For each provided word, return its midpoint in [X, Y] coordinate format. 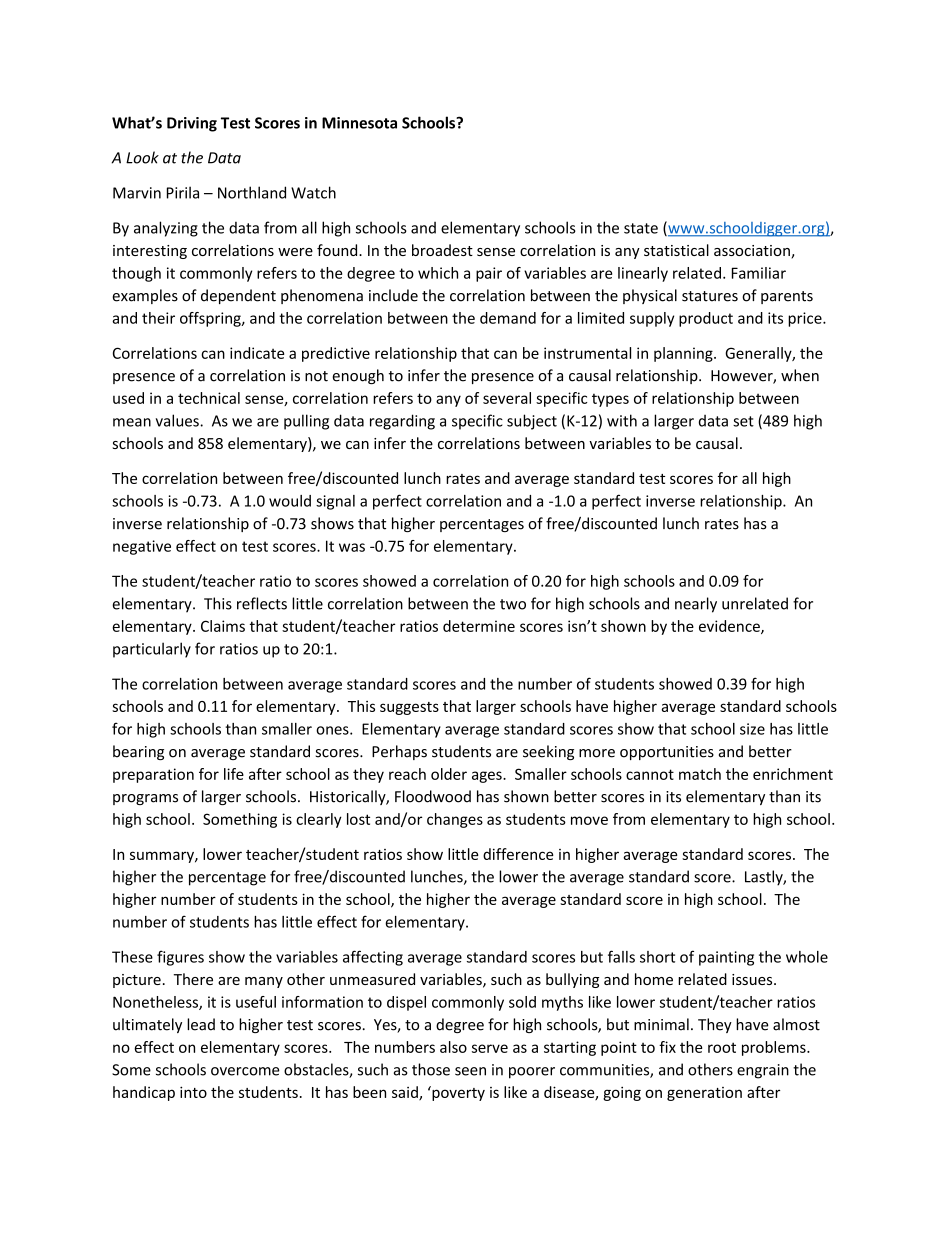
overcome [245, 1071]
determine [479, 626]
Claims [223, 626]
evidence [730, 627]
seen [470, 1071]
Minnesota [359, 123]
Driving [192, 124]
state [641, 228]
